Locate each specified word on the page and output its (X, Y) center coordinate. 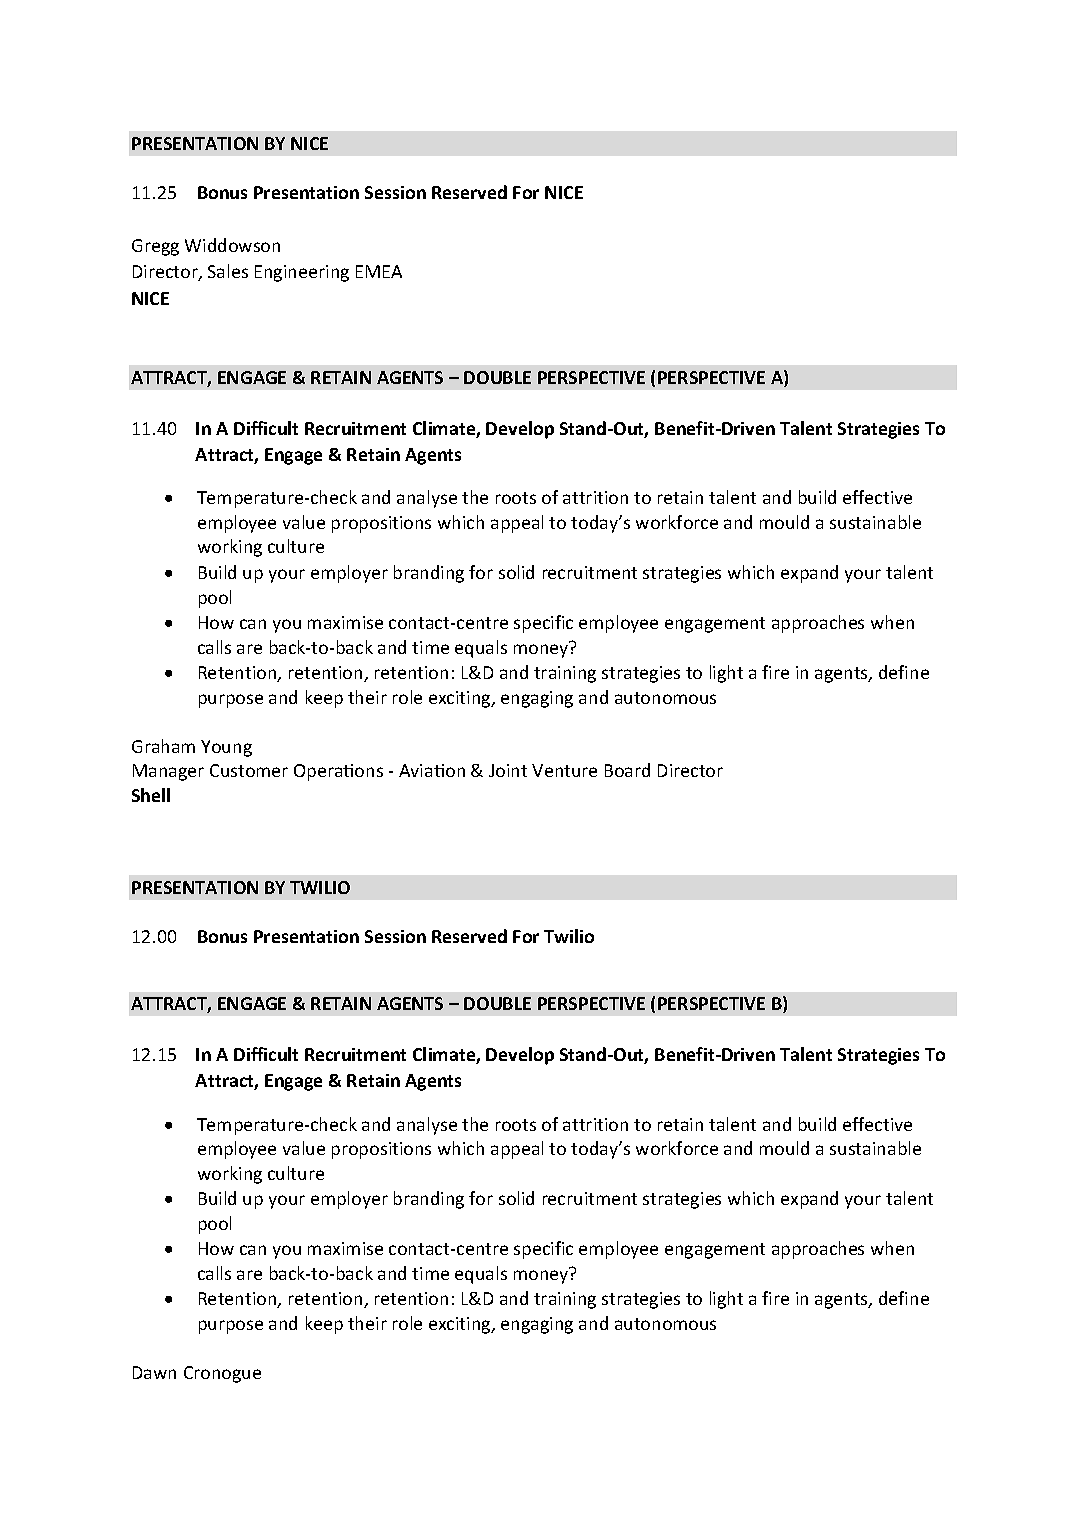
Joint (508, 770)
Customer (249, 770)
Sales (228, 271)
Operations (338, 772)
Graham (163, 746)
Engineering (302, 273)
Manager (168, 772)
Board (627, 770)
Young (226, 748)
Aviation (432, 770)
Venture (564, 770)
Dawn (154, 1372)
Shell (151, 795)
